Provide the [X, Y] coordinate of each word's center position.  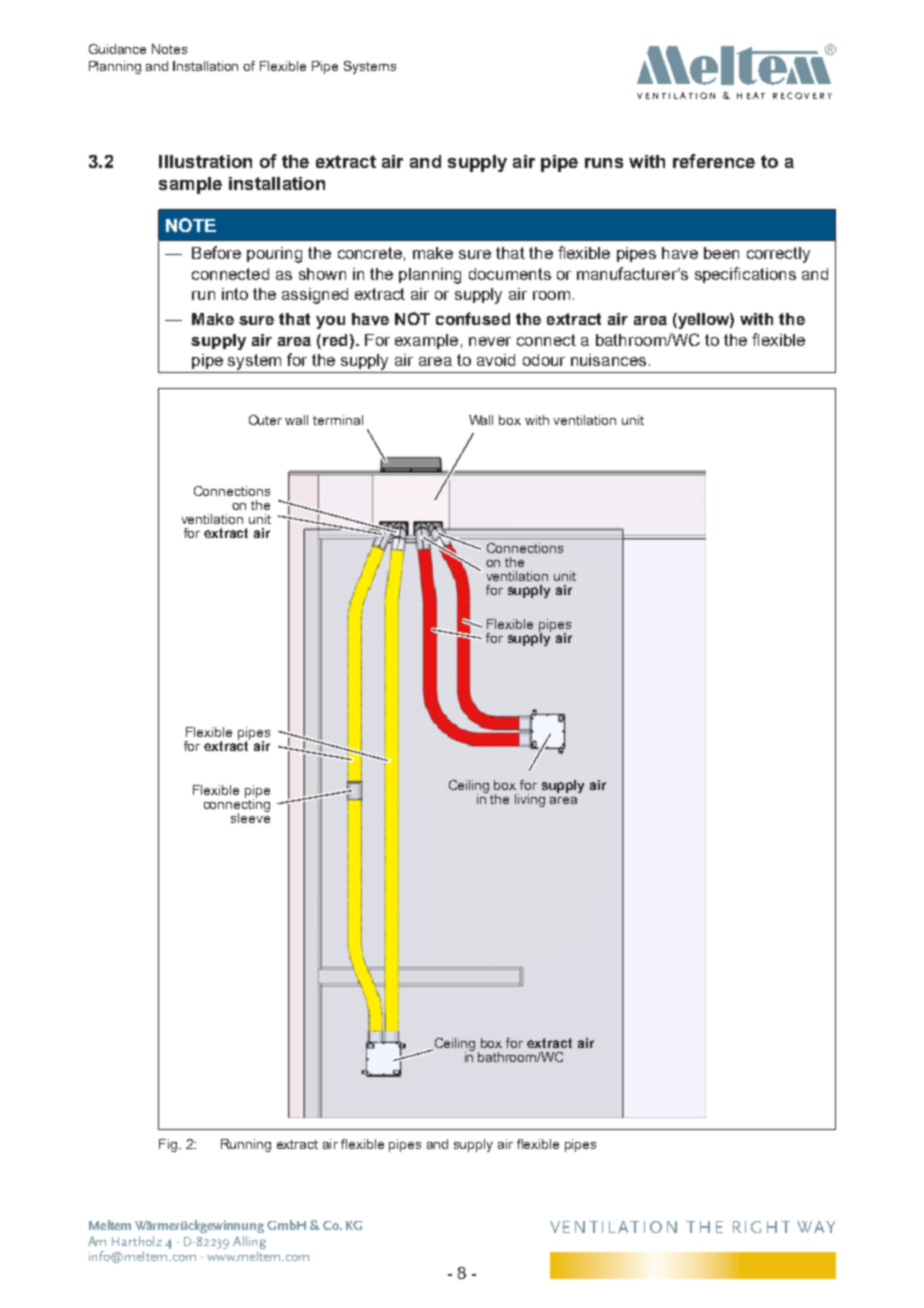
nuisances [608, 360]
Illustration [205, 161]
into [235, 294]
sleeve [250, 817]
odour [544, 360]
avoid [496, 360]
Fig [168, 1145]
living [530, 800]
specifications [745, 275]
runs [604, 163]
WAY [816, 1227]
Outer [265, 420]
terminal [338, 420]
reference [714, 161]
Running [246, 1145]
